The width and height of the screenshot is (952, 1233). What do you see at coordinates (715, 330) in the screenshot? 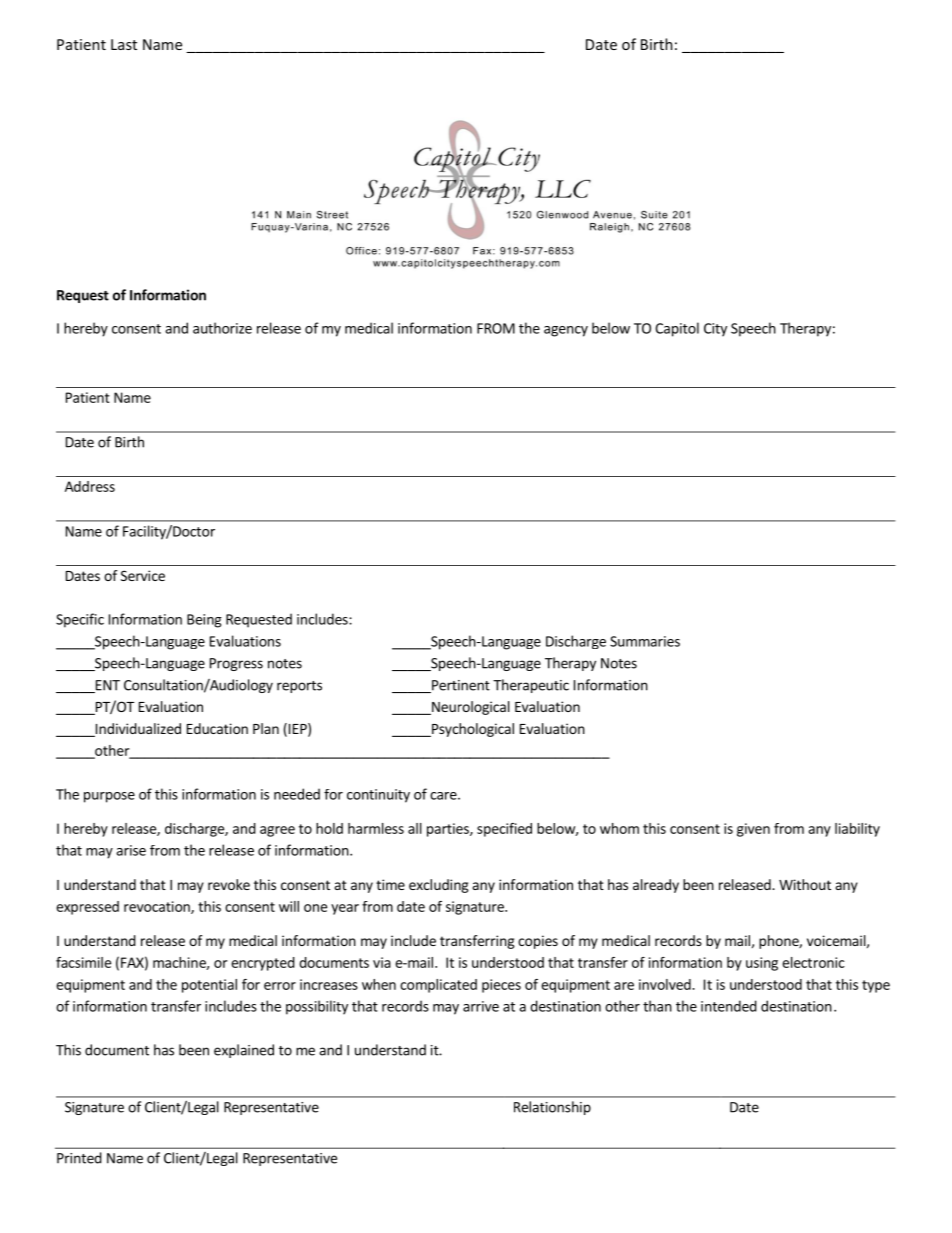
I see `City` at bounding box center [715, 330].
